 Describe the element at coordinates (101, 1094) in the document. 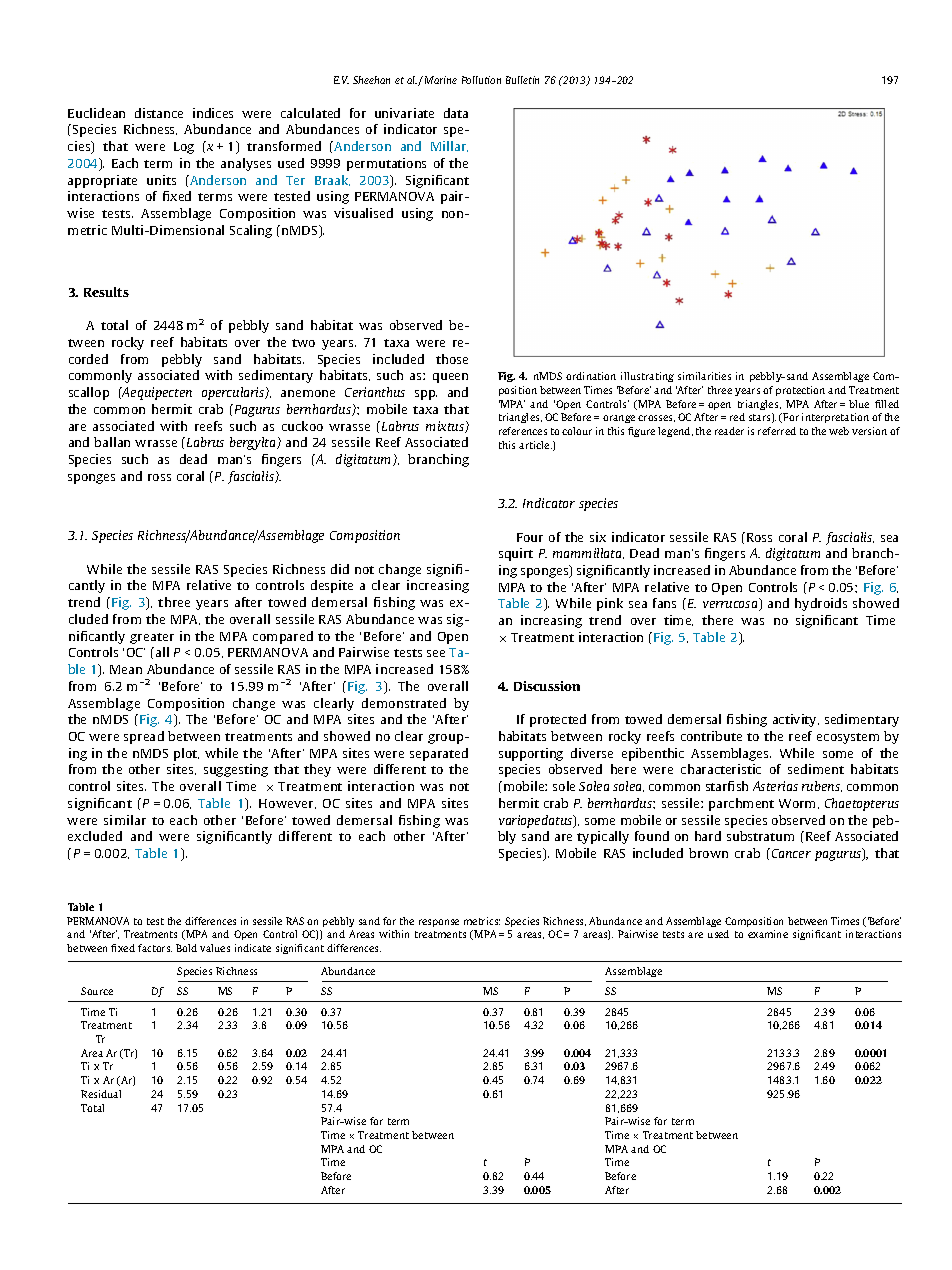

I see `Residual` at that location.
